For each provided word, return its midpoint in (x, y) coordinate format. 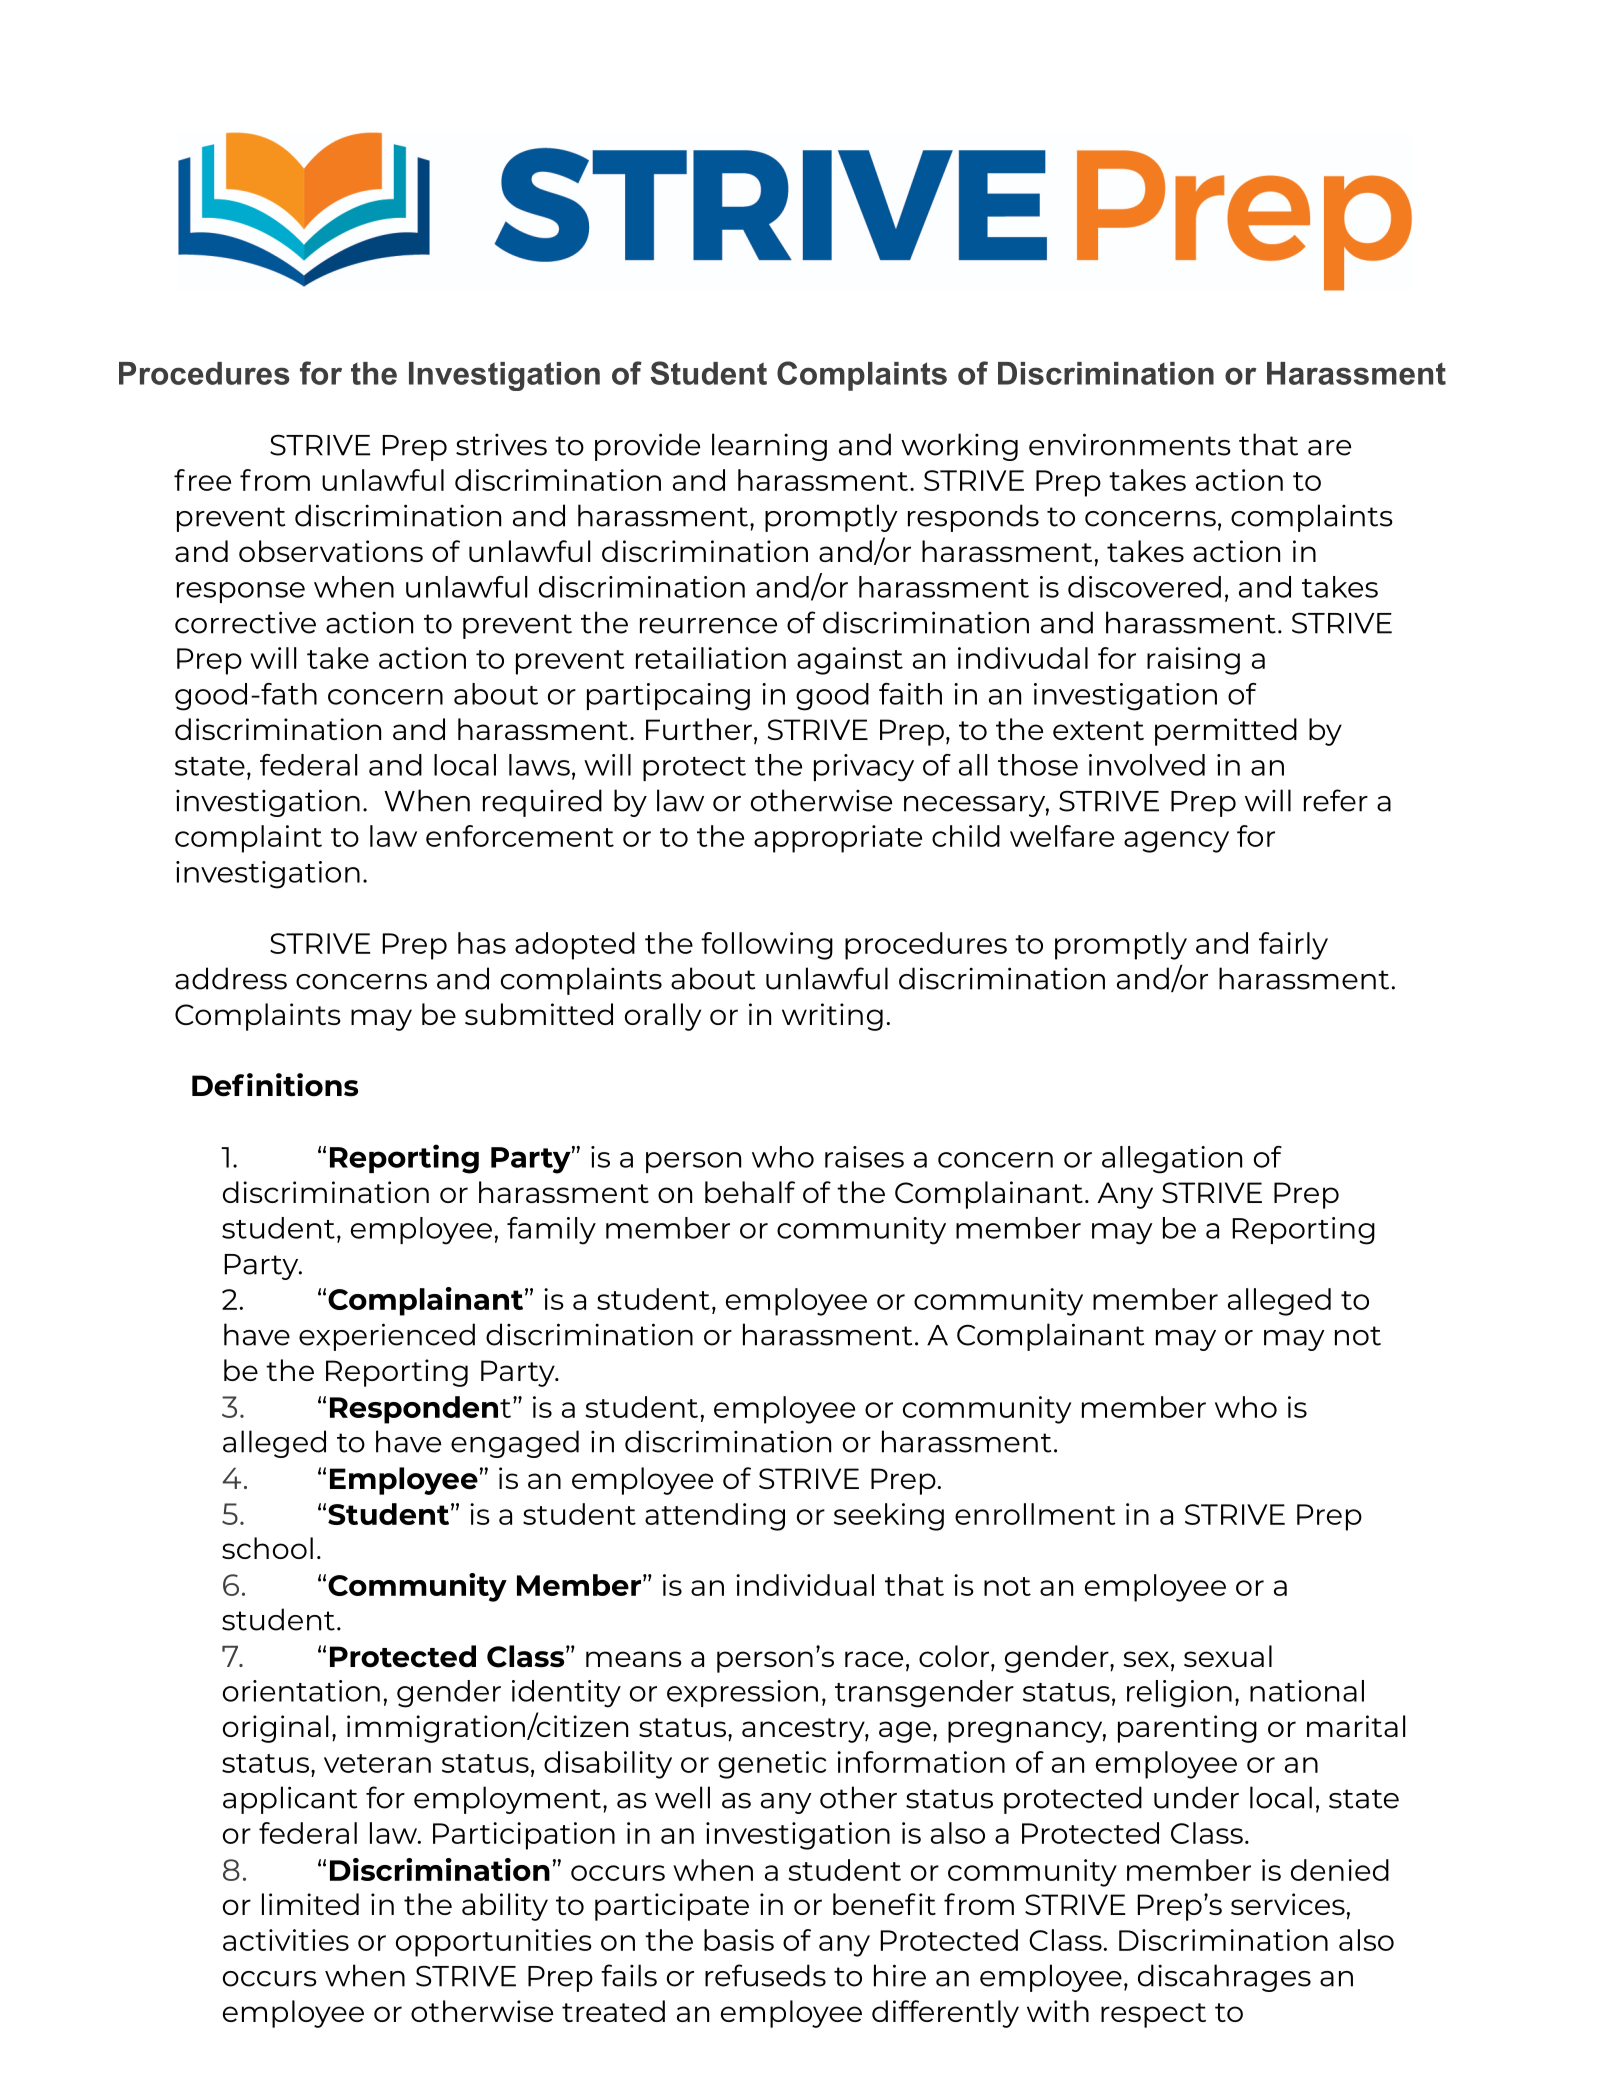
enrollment (1035, 1514)
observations (331, 551)
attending (715, 1517)
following (767, 946)
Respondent (420, 1410)
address (231, 978)
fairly (1293, 946)
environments (1130, 444)
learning (769, 447)
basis (739, 1940)
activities (286, 1940)
